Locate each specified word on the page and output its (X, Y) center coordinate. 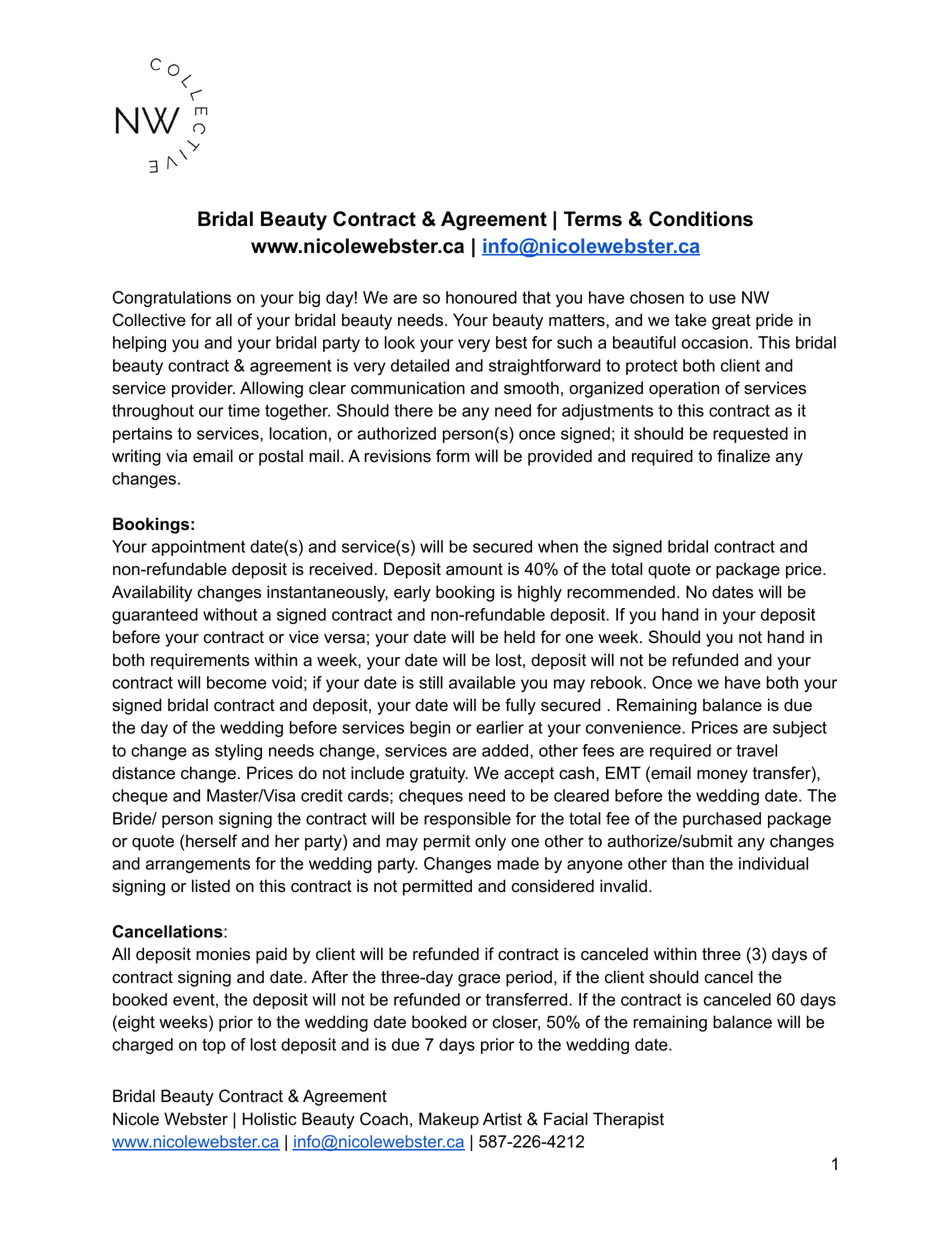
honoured (481, 297)
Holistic (270, 1119)
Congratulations (172, 299)
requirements (200, 661)
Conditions (701, 219)
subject (800, 729)
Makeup (449, 1120)
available (482, 682)
